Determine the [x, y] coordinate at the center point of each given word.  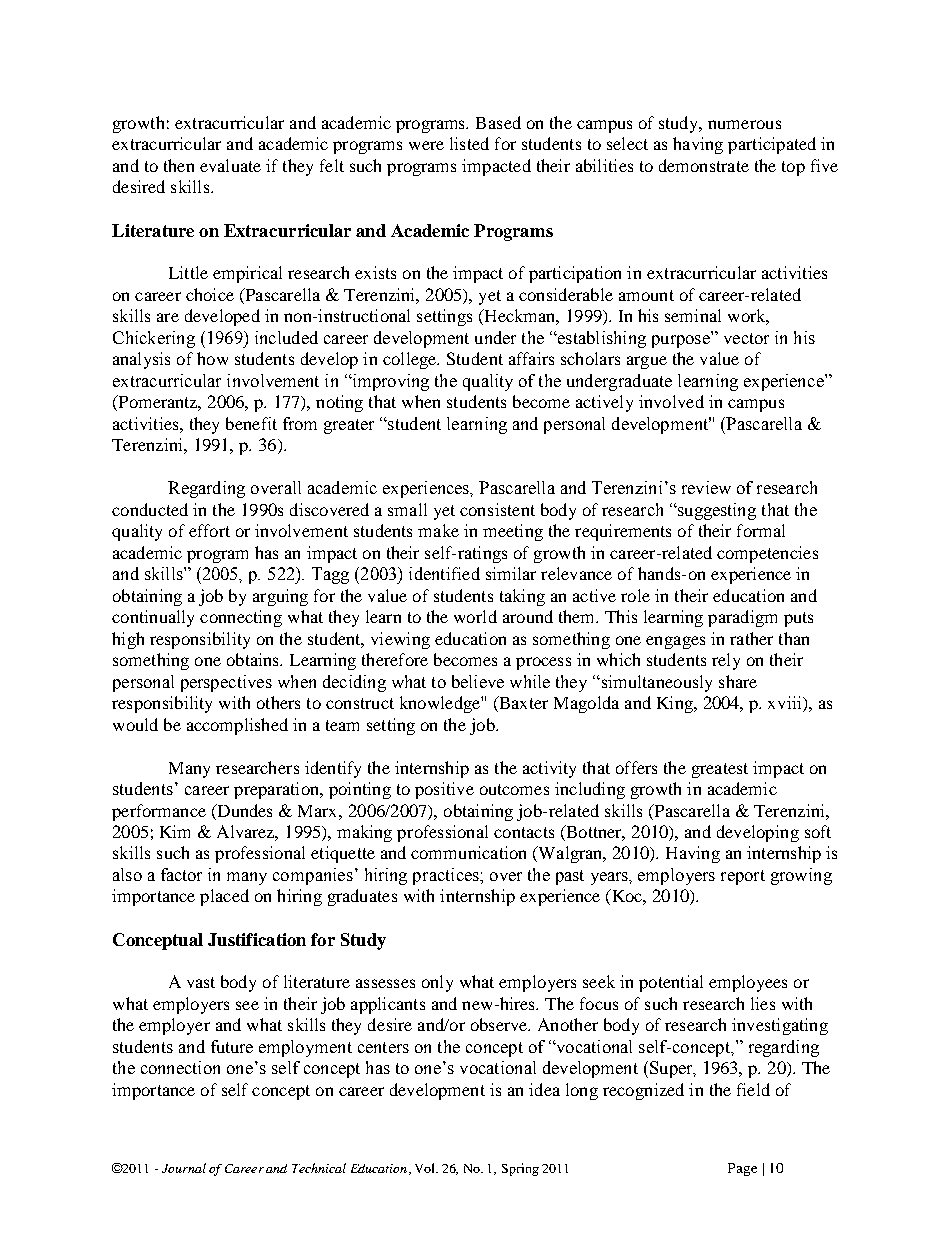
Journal [184, 1168]
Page [742, 1169]
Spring [520, 1169]
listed [469, 143]
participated [772, 145]
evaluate [230, 165]
